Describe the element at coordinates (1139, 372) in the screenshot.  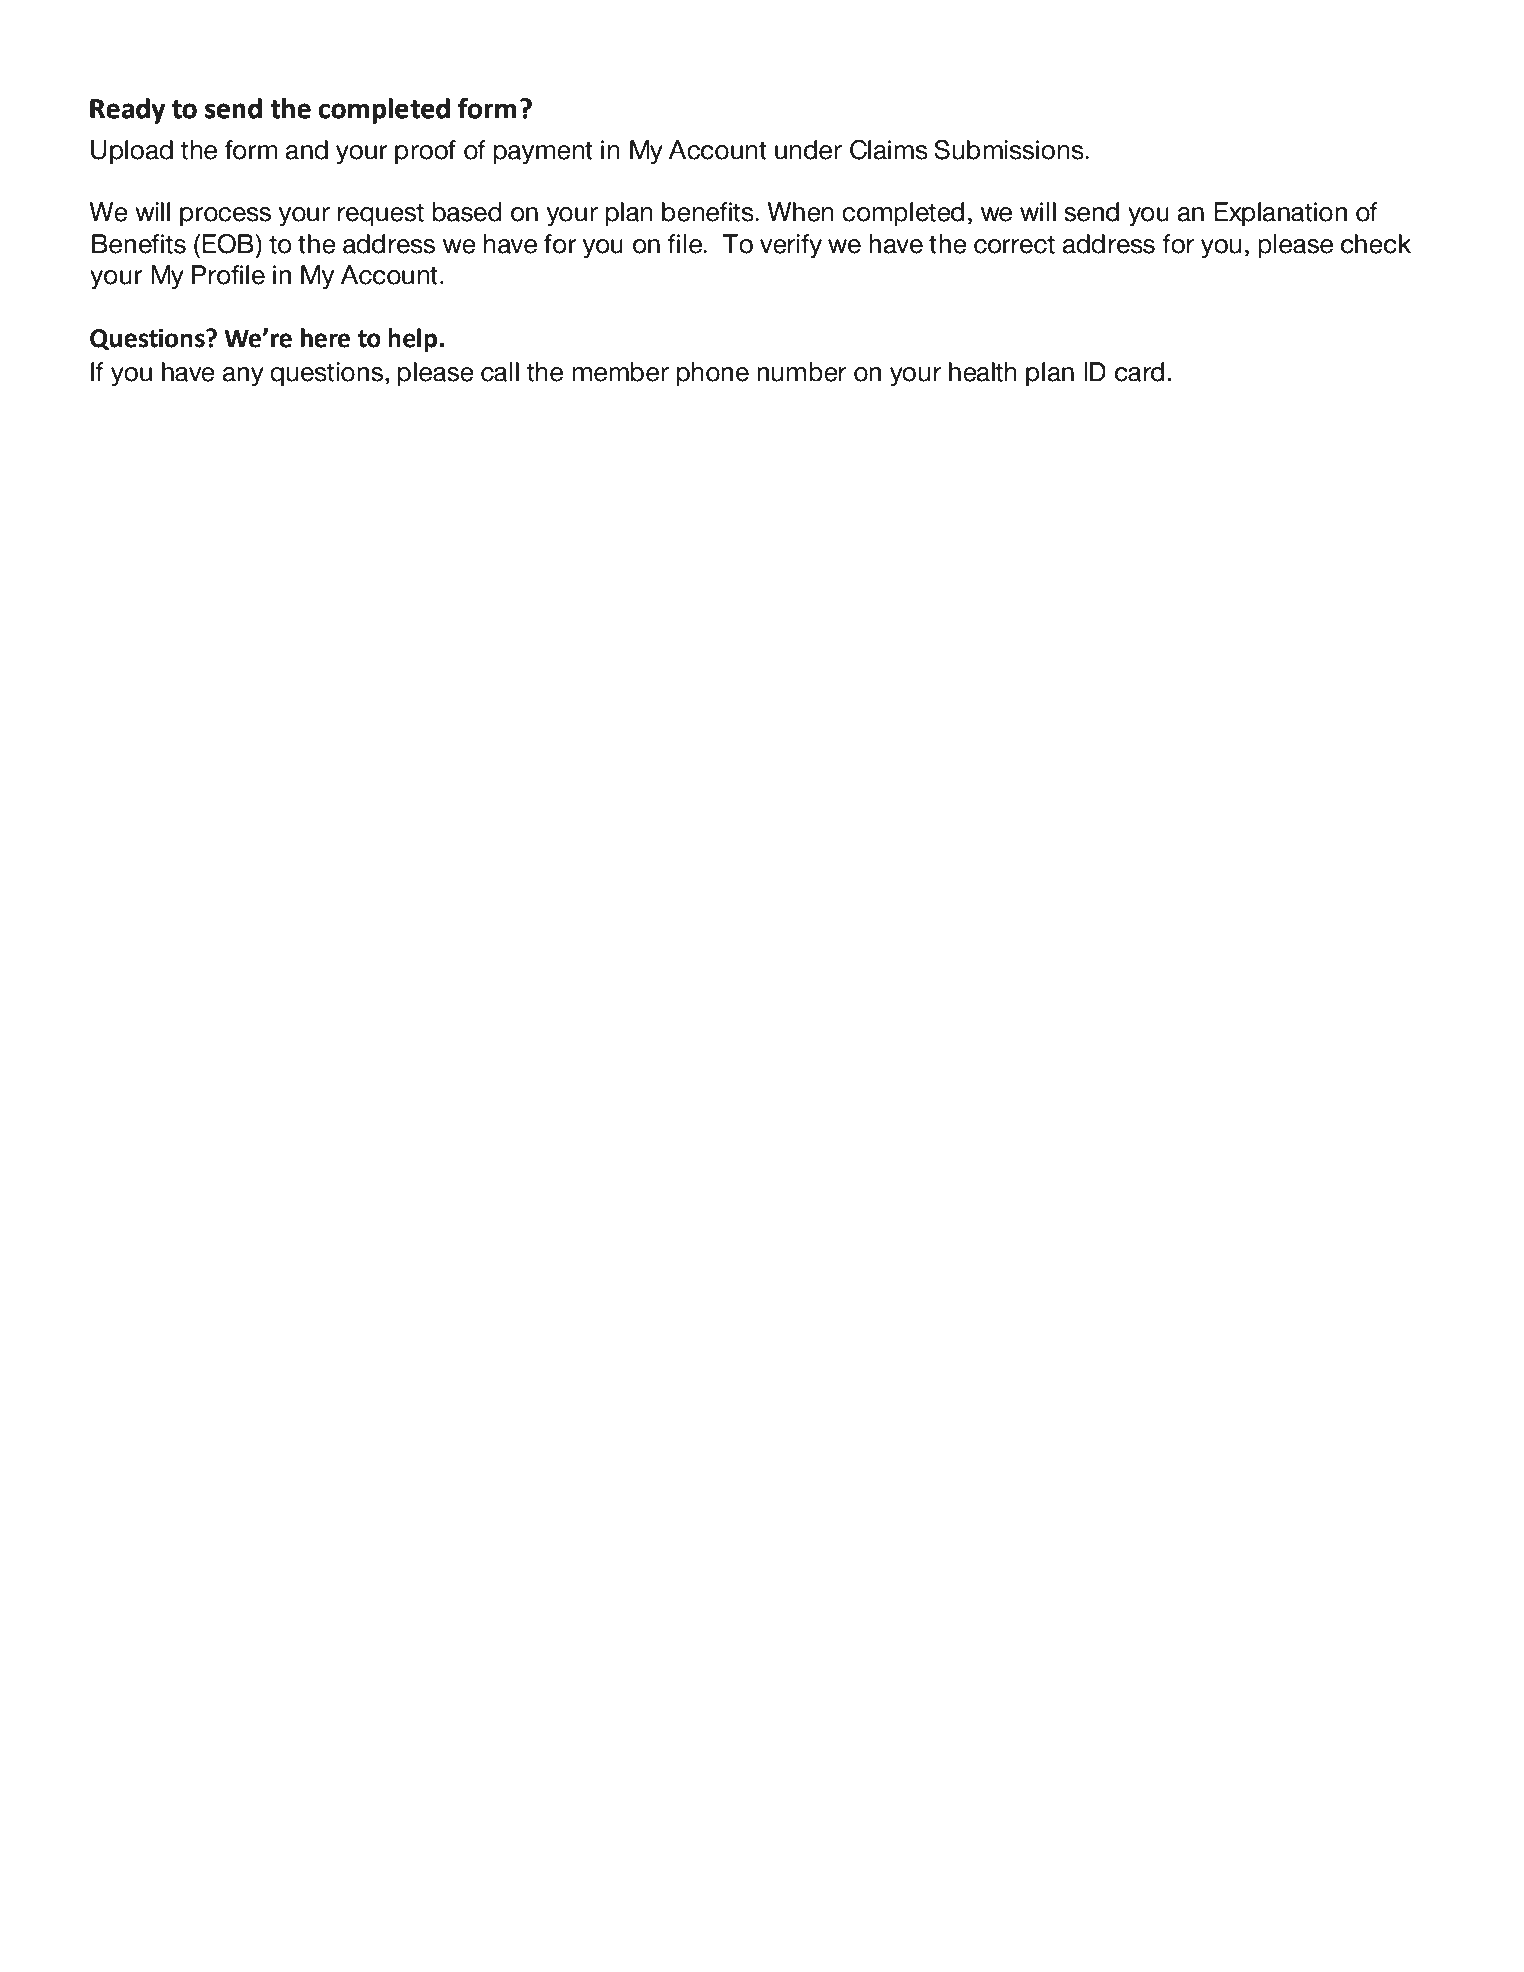
I see `card` at that location.
